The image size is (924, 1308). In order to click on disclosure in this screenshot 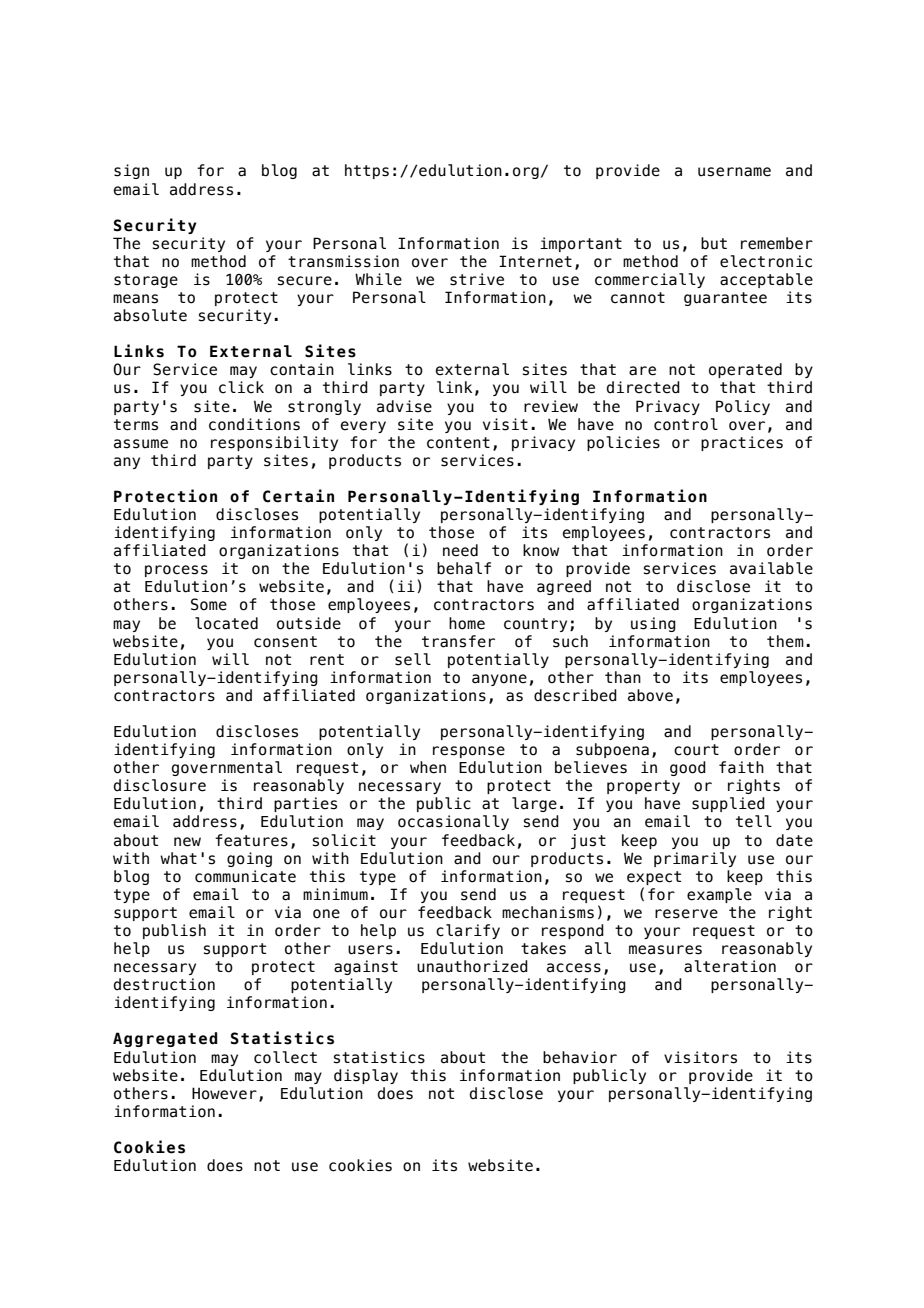, I will do `click(160, 785)`.
